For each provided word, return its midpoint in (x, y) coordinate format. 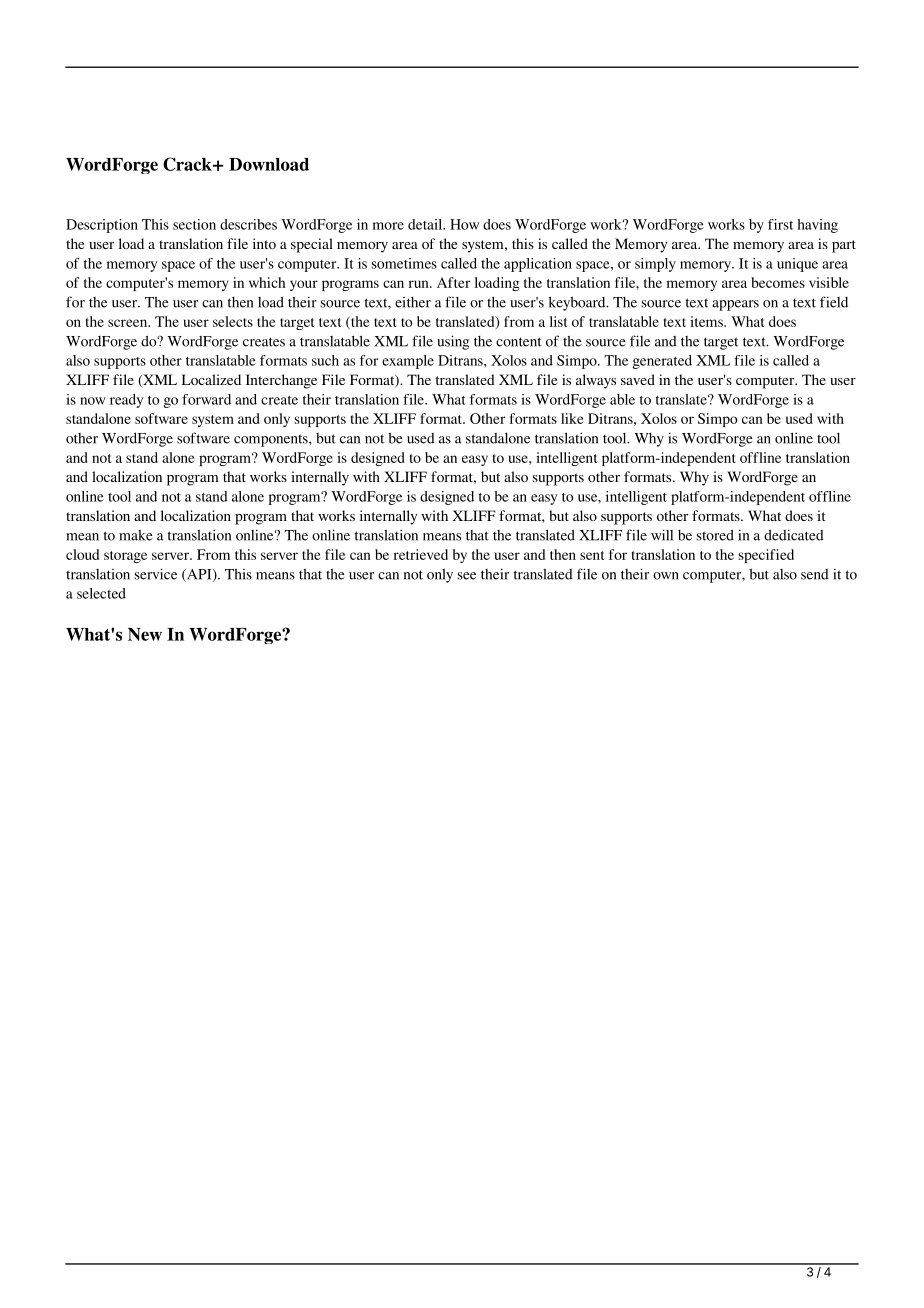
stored (715, 535)
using (453, 342)
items (707, 321)
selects (233, 321)
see (467, 576)
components (272, 440)
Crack (188, 164)
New (145, 634)
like (572, 418)
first (780, 224)
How (464, 224)
